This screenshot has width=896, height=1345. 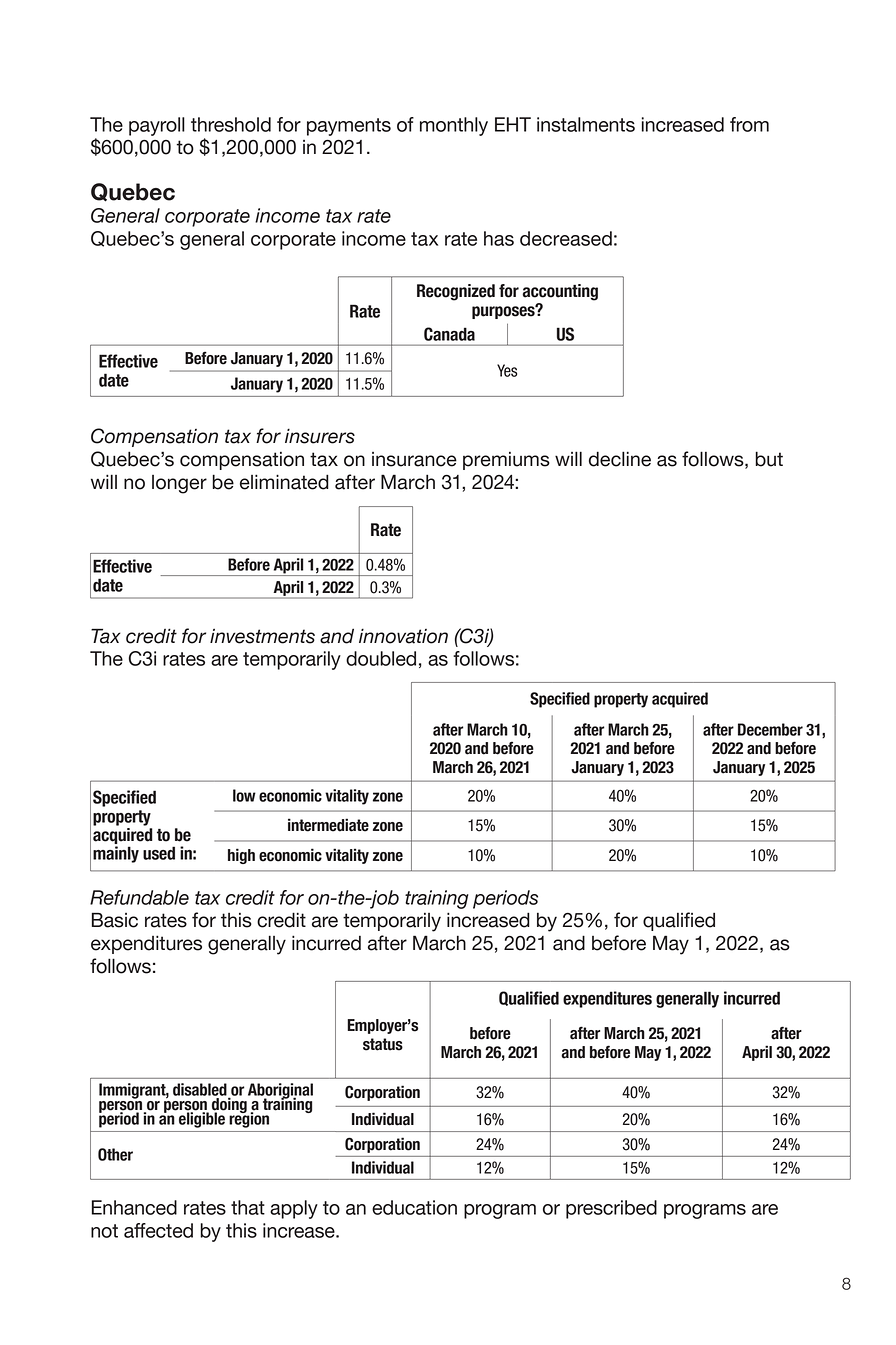 What do you see at coordinates (157, 126) in the screenshot?
I see `payroll` at bounding box center [157, 126].
